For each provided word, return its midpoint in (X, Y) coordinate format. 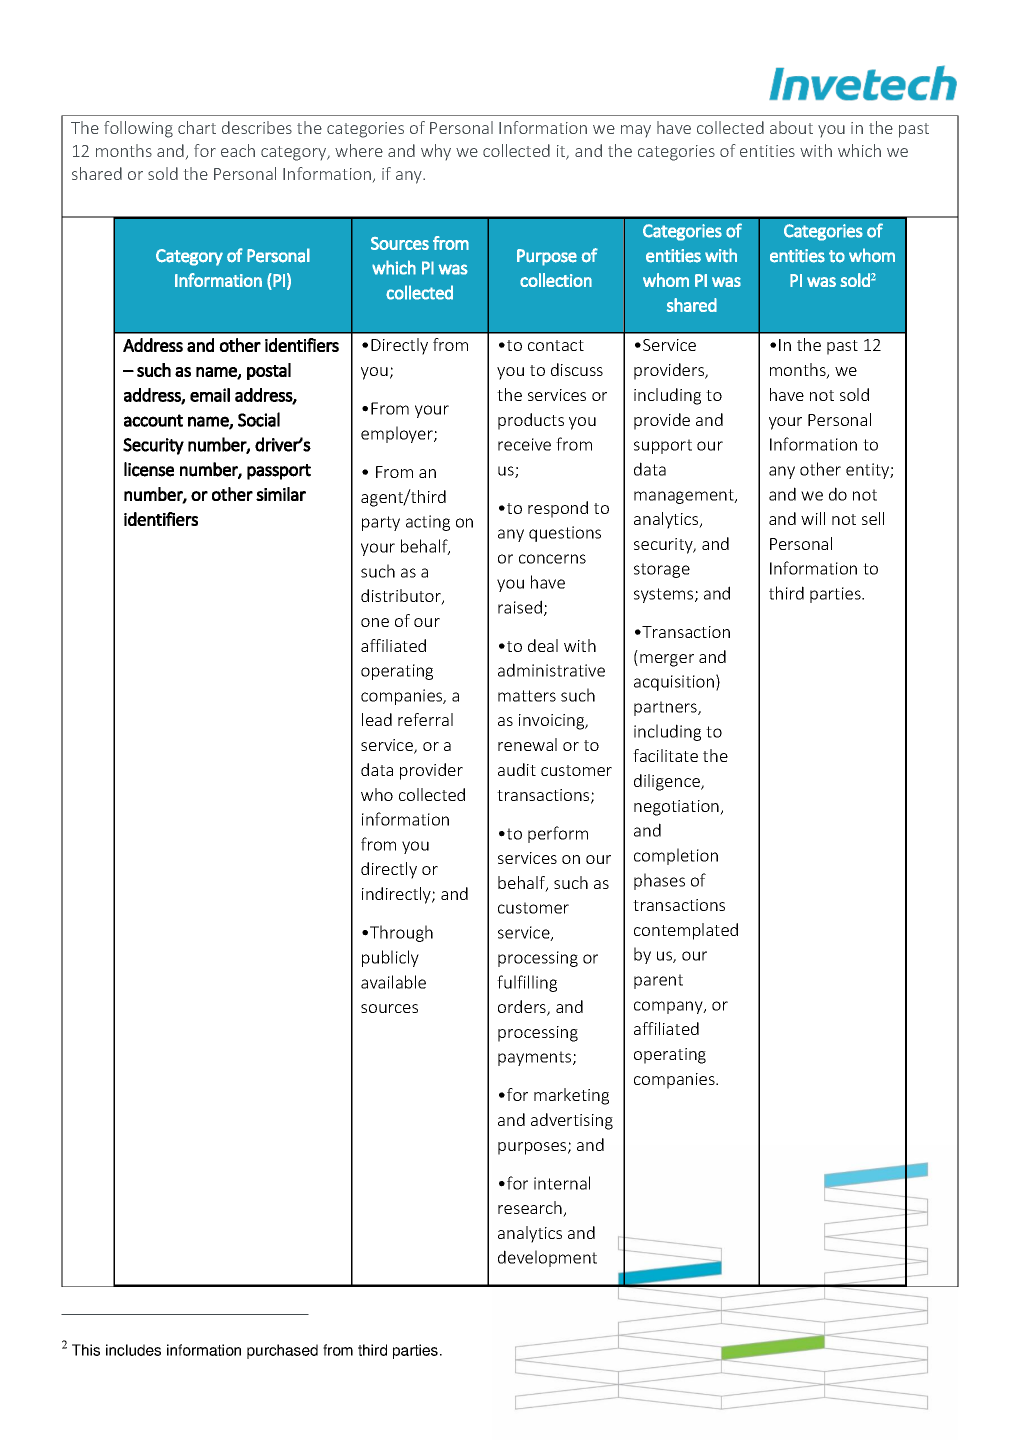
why (436, 152)
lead (377, 719)
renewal (527, 744)
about (791, 127)
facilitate (665, 755)
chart (197, 127)
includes (133, 1350)
